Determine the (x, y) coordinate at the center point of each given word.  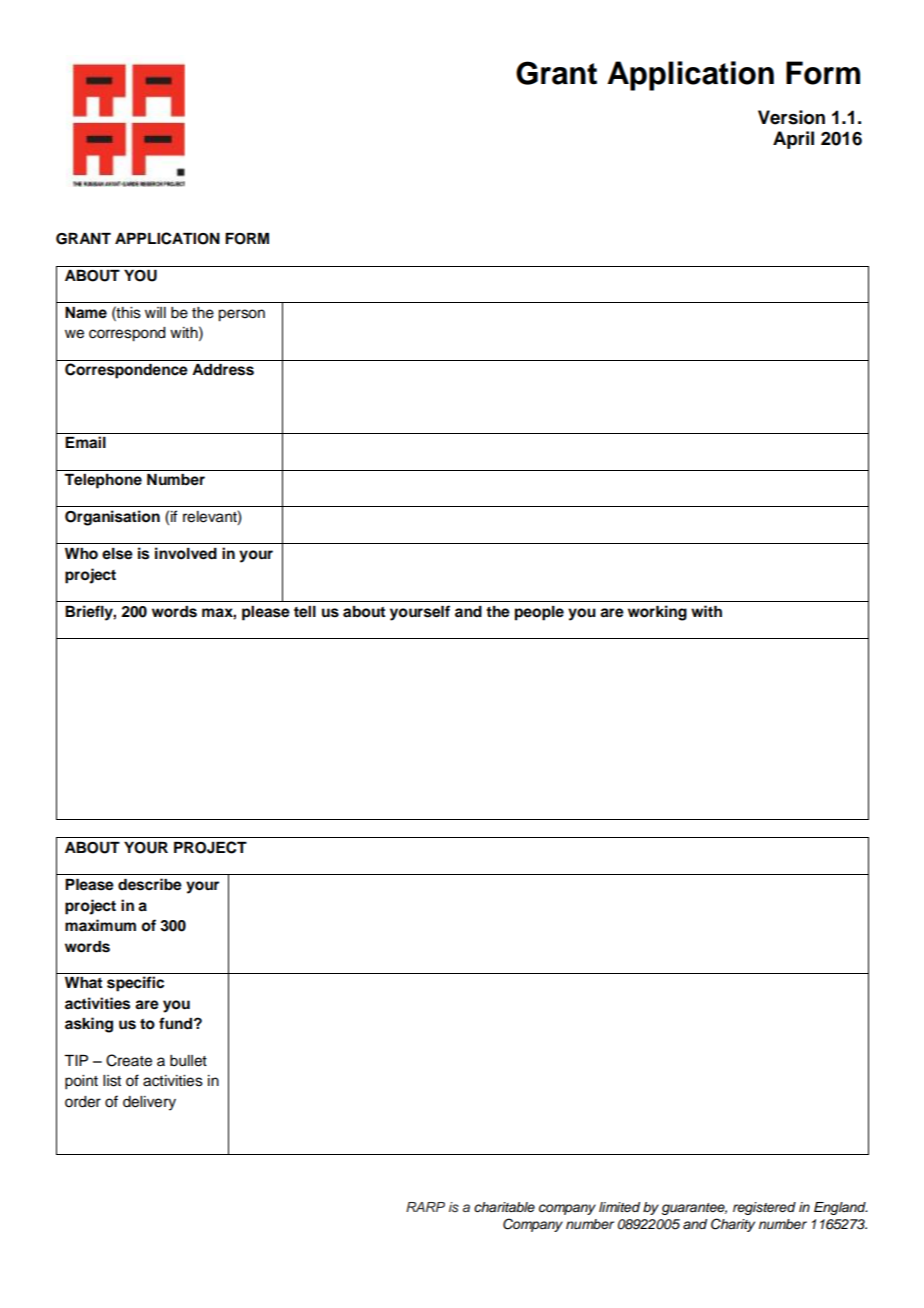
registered (764, 1208)
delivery (149, 1103)
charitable (504, 1207)
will (155, 312)
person (241, 315)
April (793, 140)
